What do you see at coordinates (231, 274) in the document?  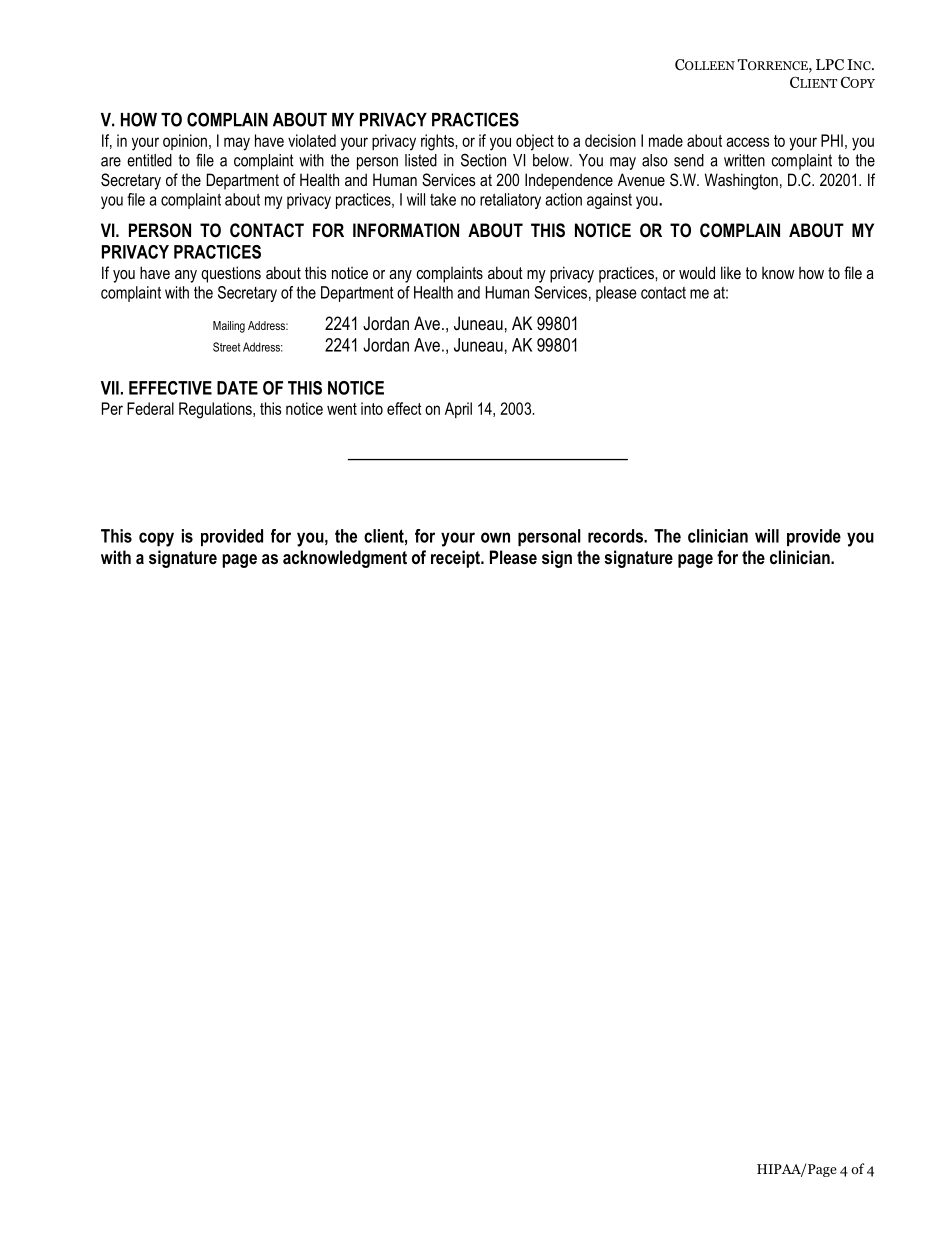 I see `questions` at bounding box center [231, 274].
